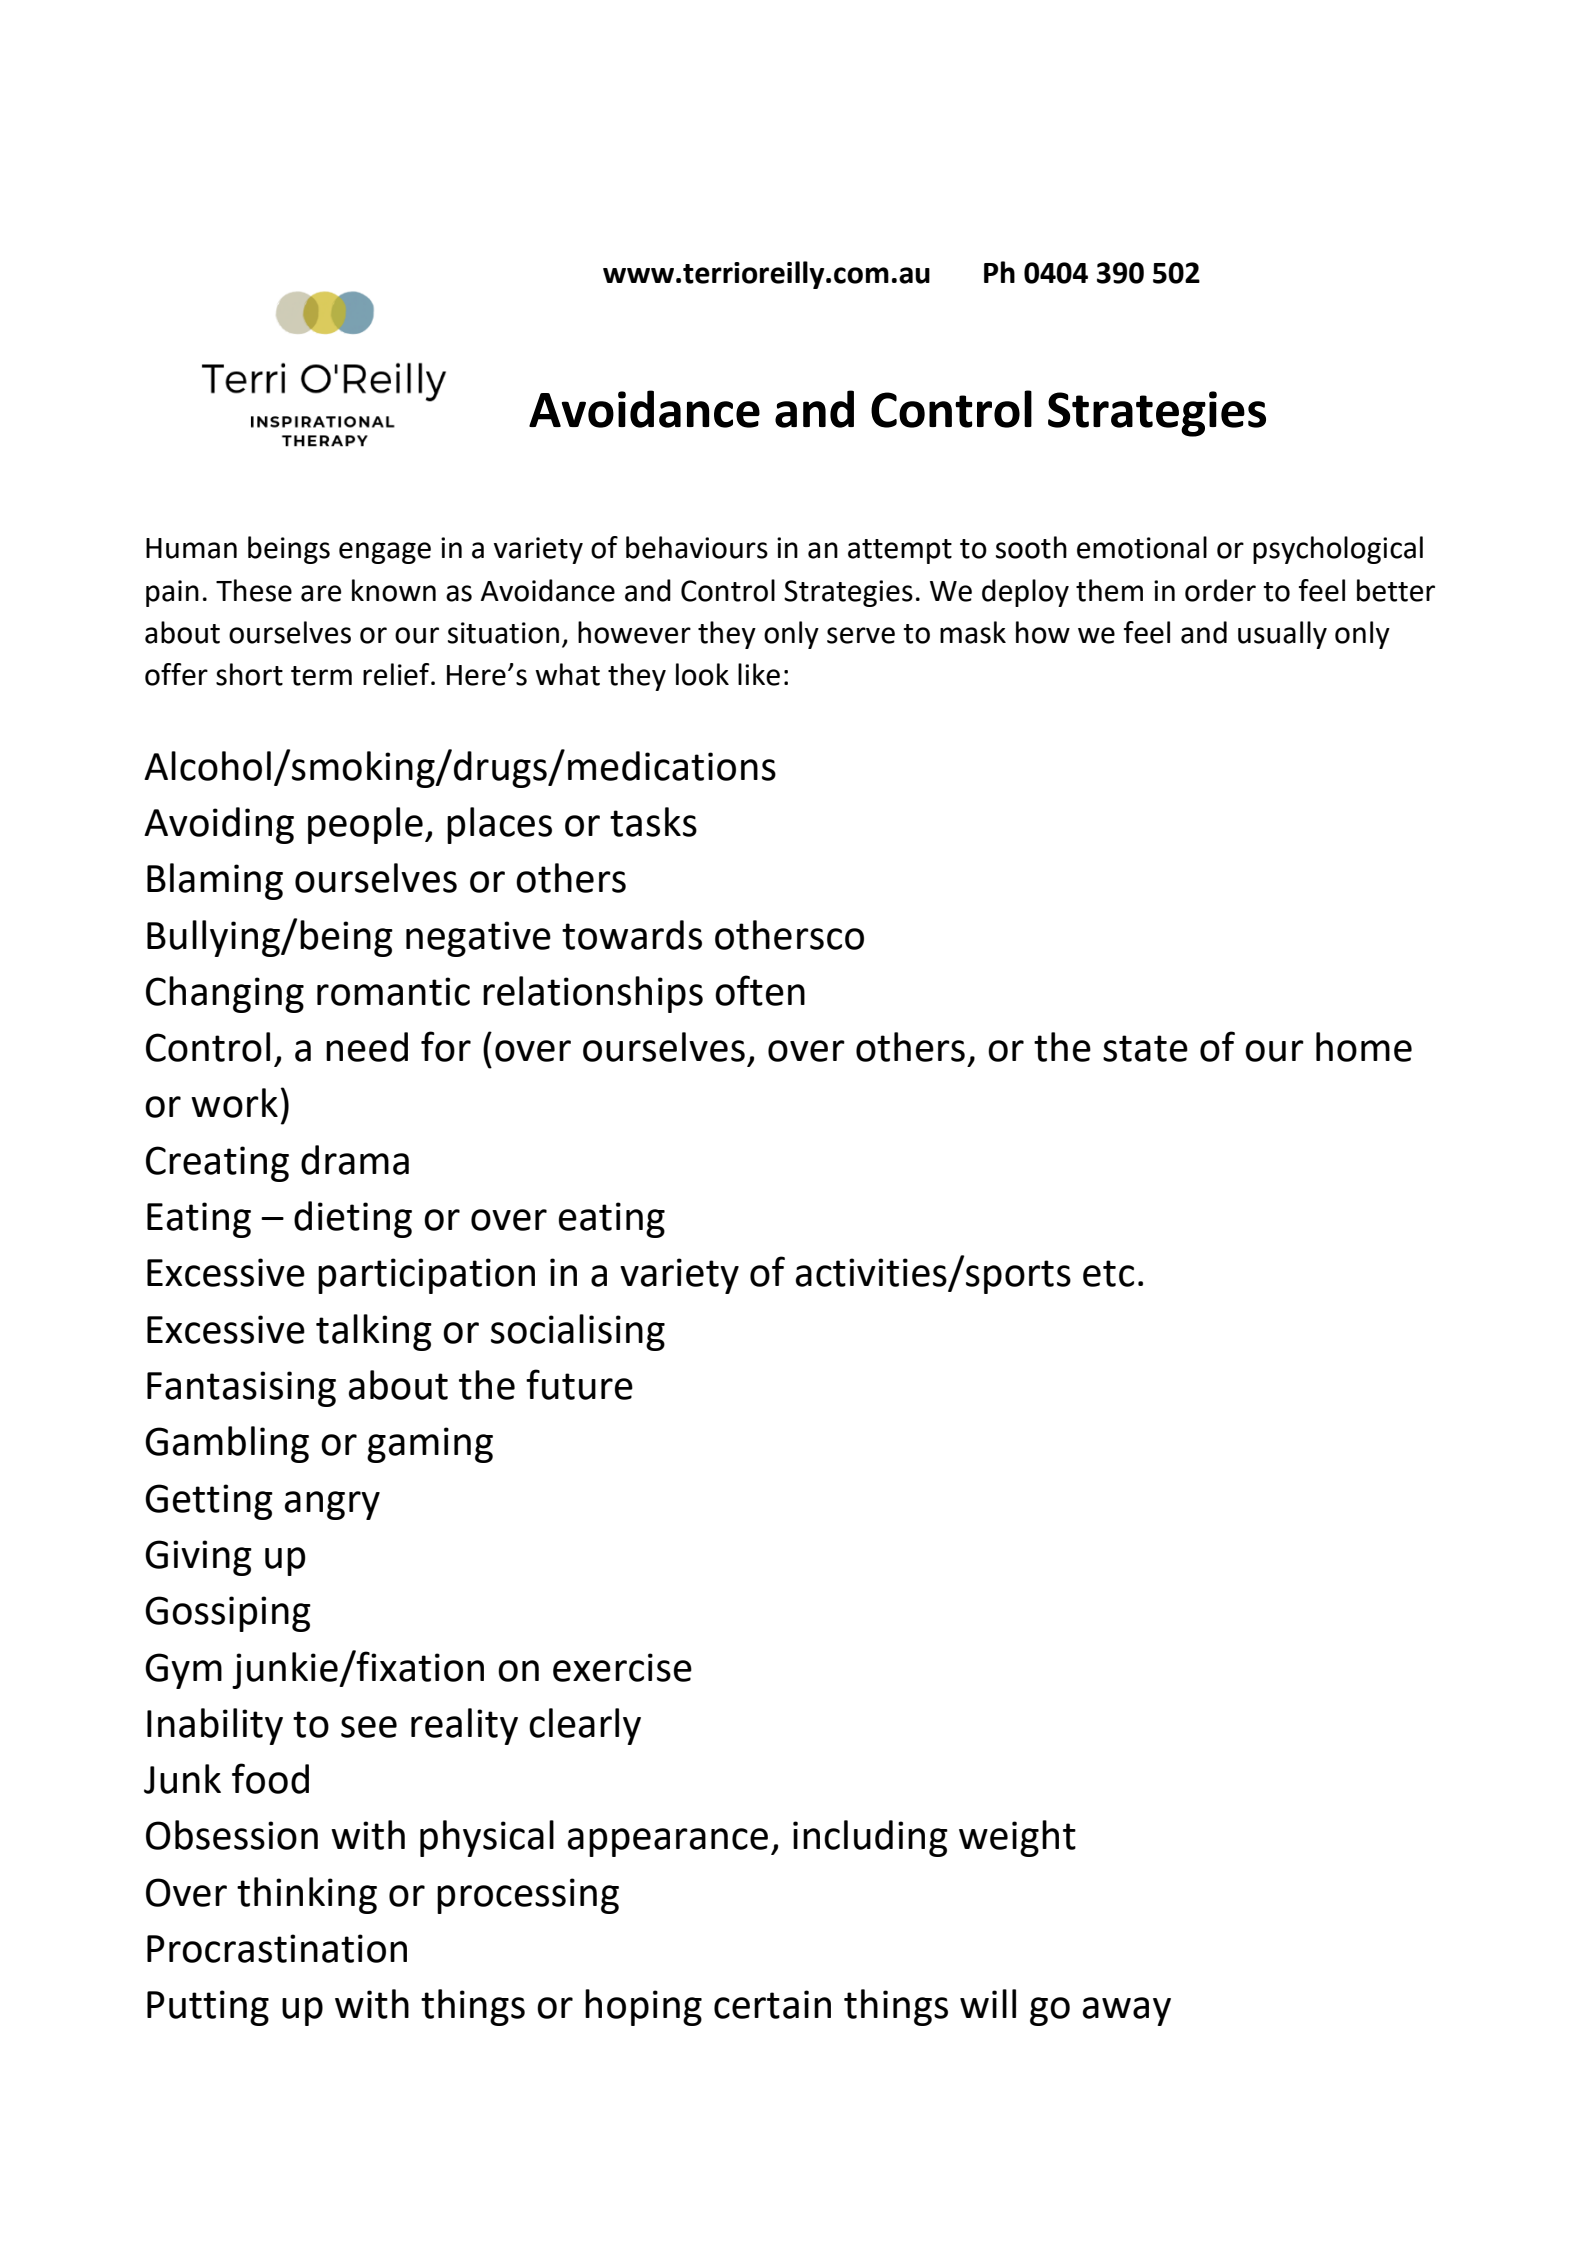  What do you see at coordinates (374, 1332) in the screenshot?
I see `talking` at bounding box center [374, 1332].
